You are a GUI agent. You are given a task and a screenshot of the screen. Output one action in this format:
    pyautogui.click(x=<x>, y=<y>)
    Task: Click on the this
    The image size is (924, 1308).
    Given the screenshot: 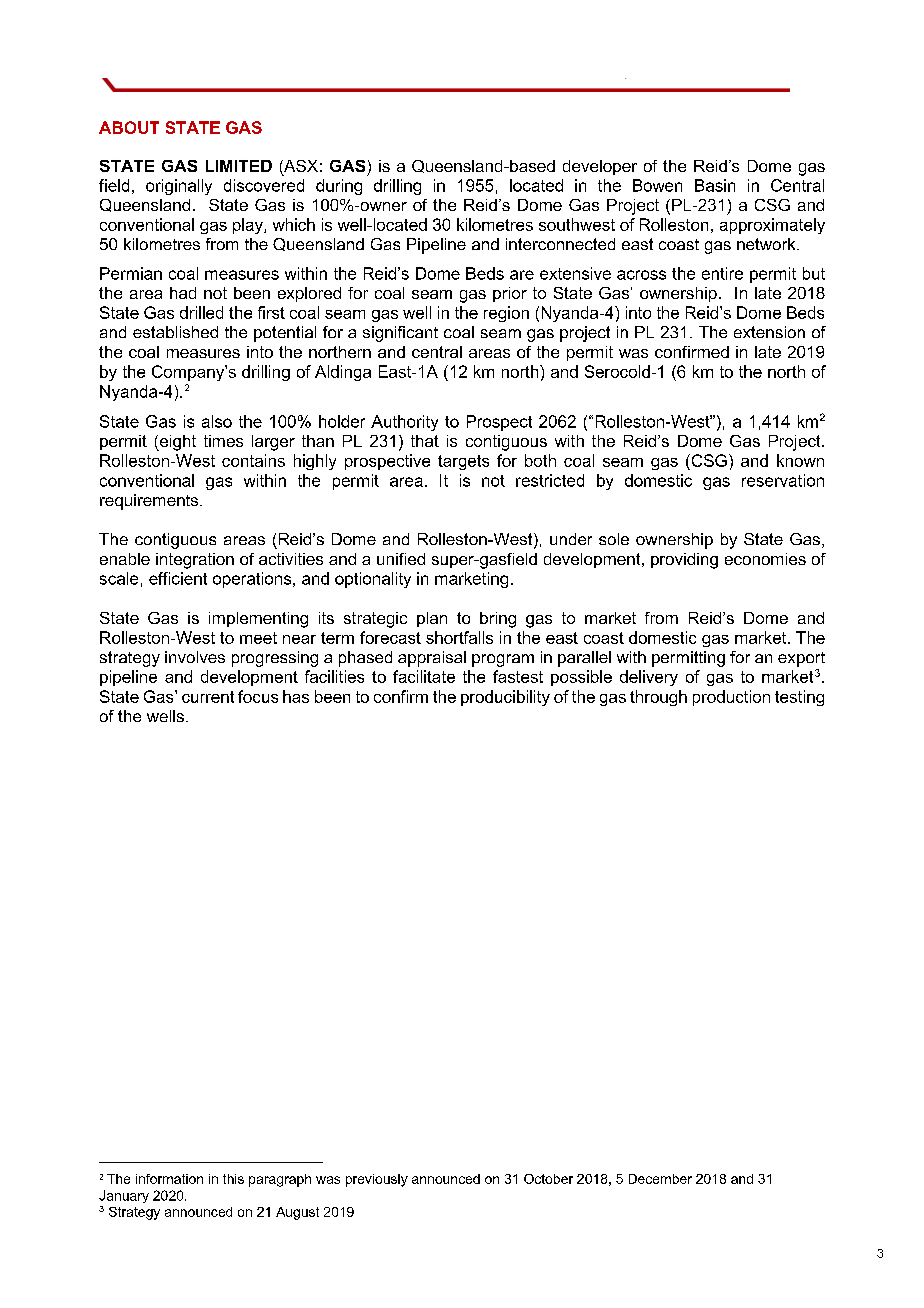 What is the action you would take?
    pyautogui.click(x=233, y=1179)
